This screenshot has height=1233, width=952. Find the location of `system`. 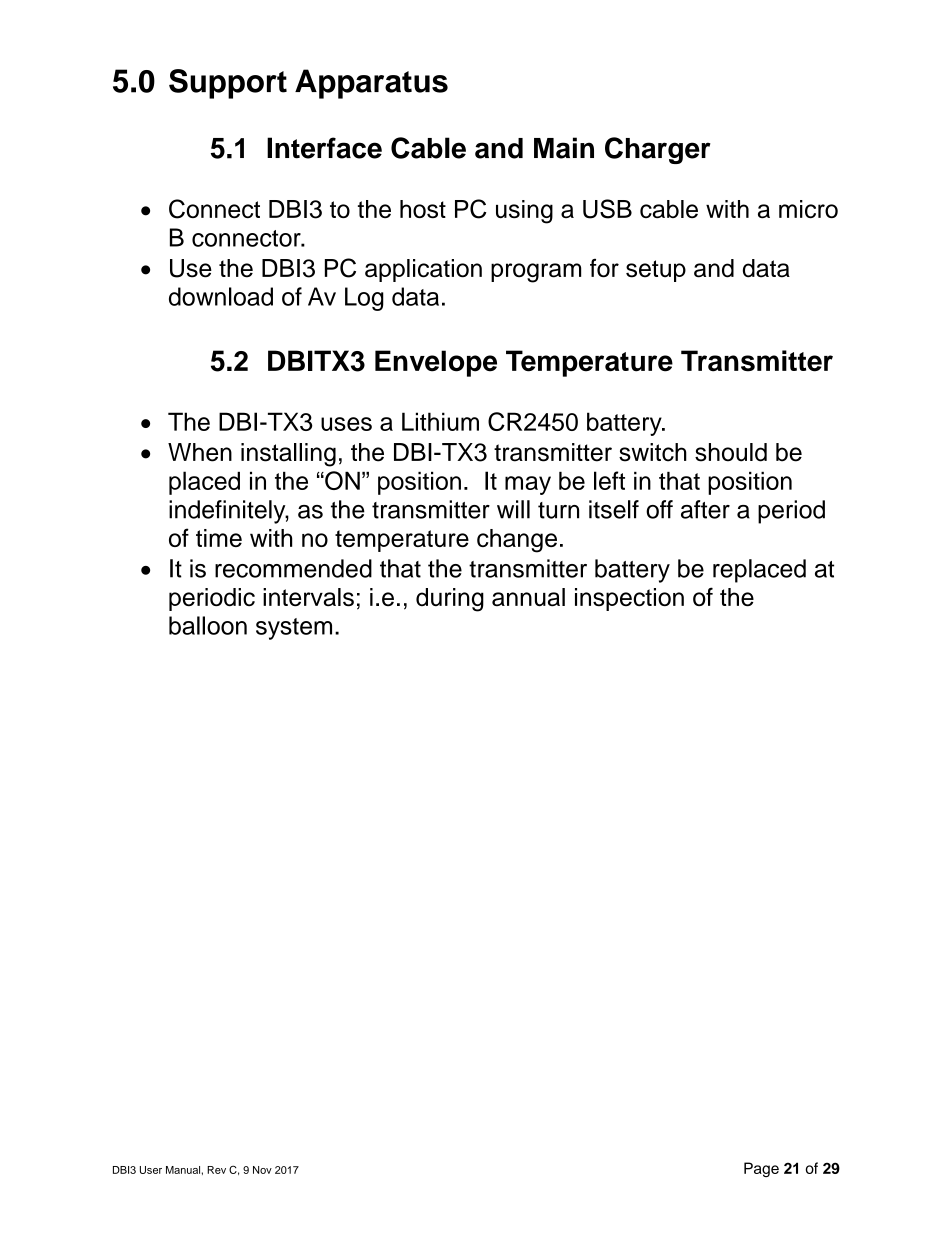

system is located at coordinates (294, 629).
